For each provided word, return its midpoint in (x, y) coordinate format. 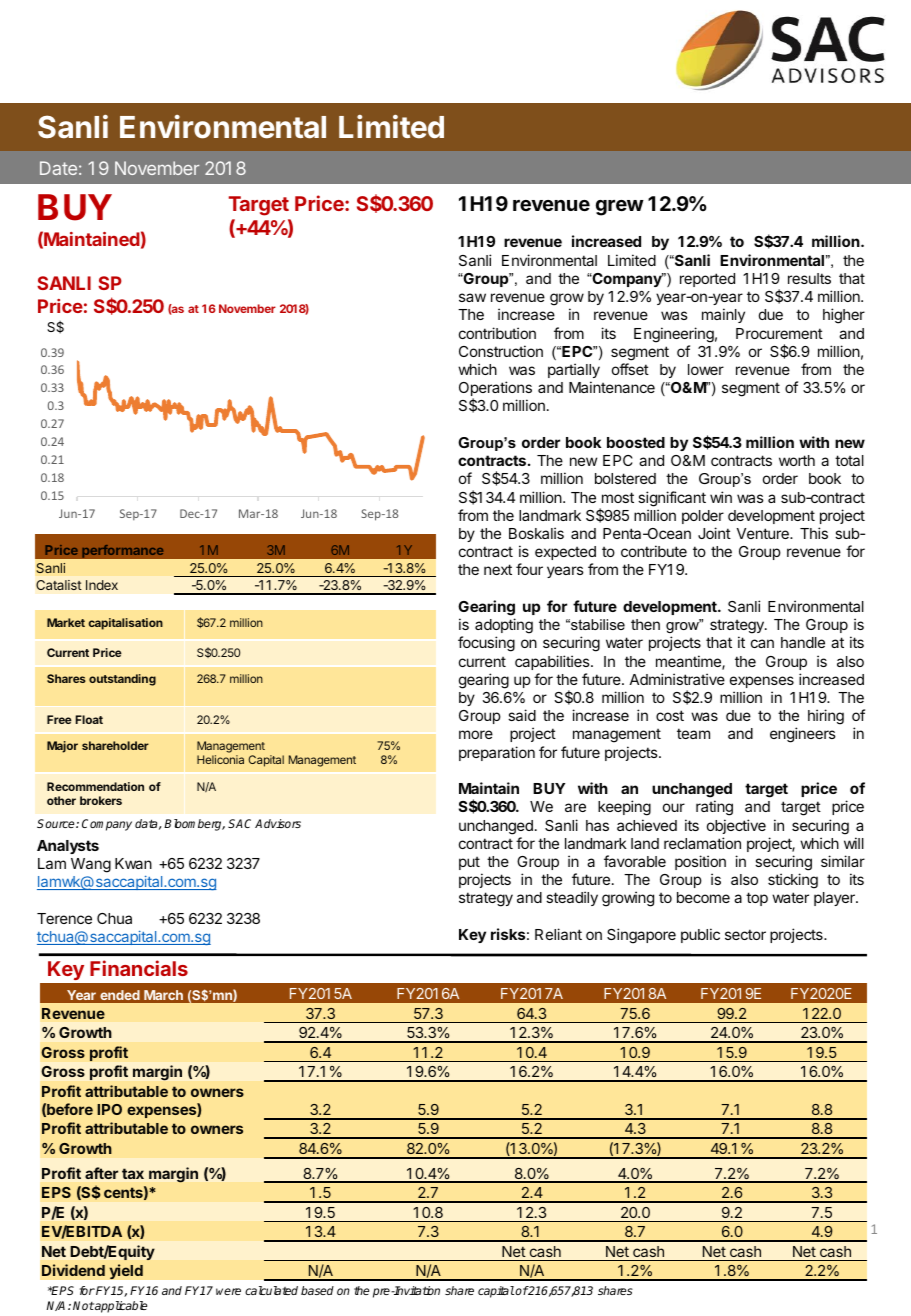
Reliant (558, 934)
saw (472, 297)
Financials (139, 968)
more (476, 734)
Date (58, 168)
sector (745, 934)
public (700, 935)
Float (89, 719)
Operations (495, 390)
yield (126, 1271)
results (809, 278)
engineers (803, 735)
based (317, 1290)
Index (102, 585)
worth (797, 460)
